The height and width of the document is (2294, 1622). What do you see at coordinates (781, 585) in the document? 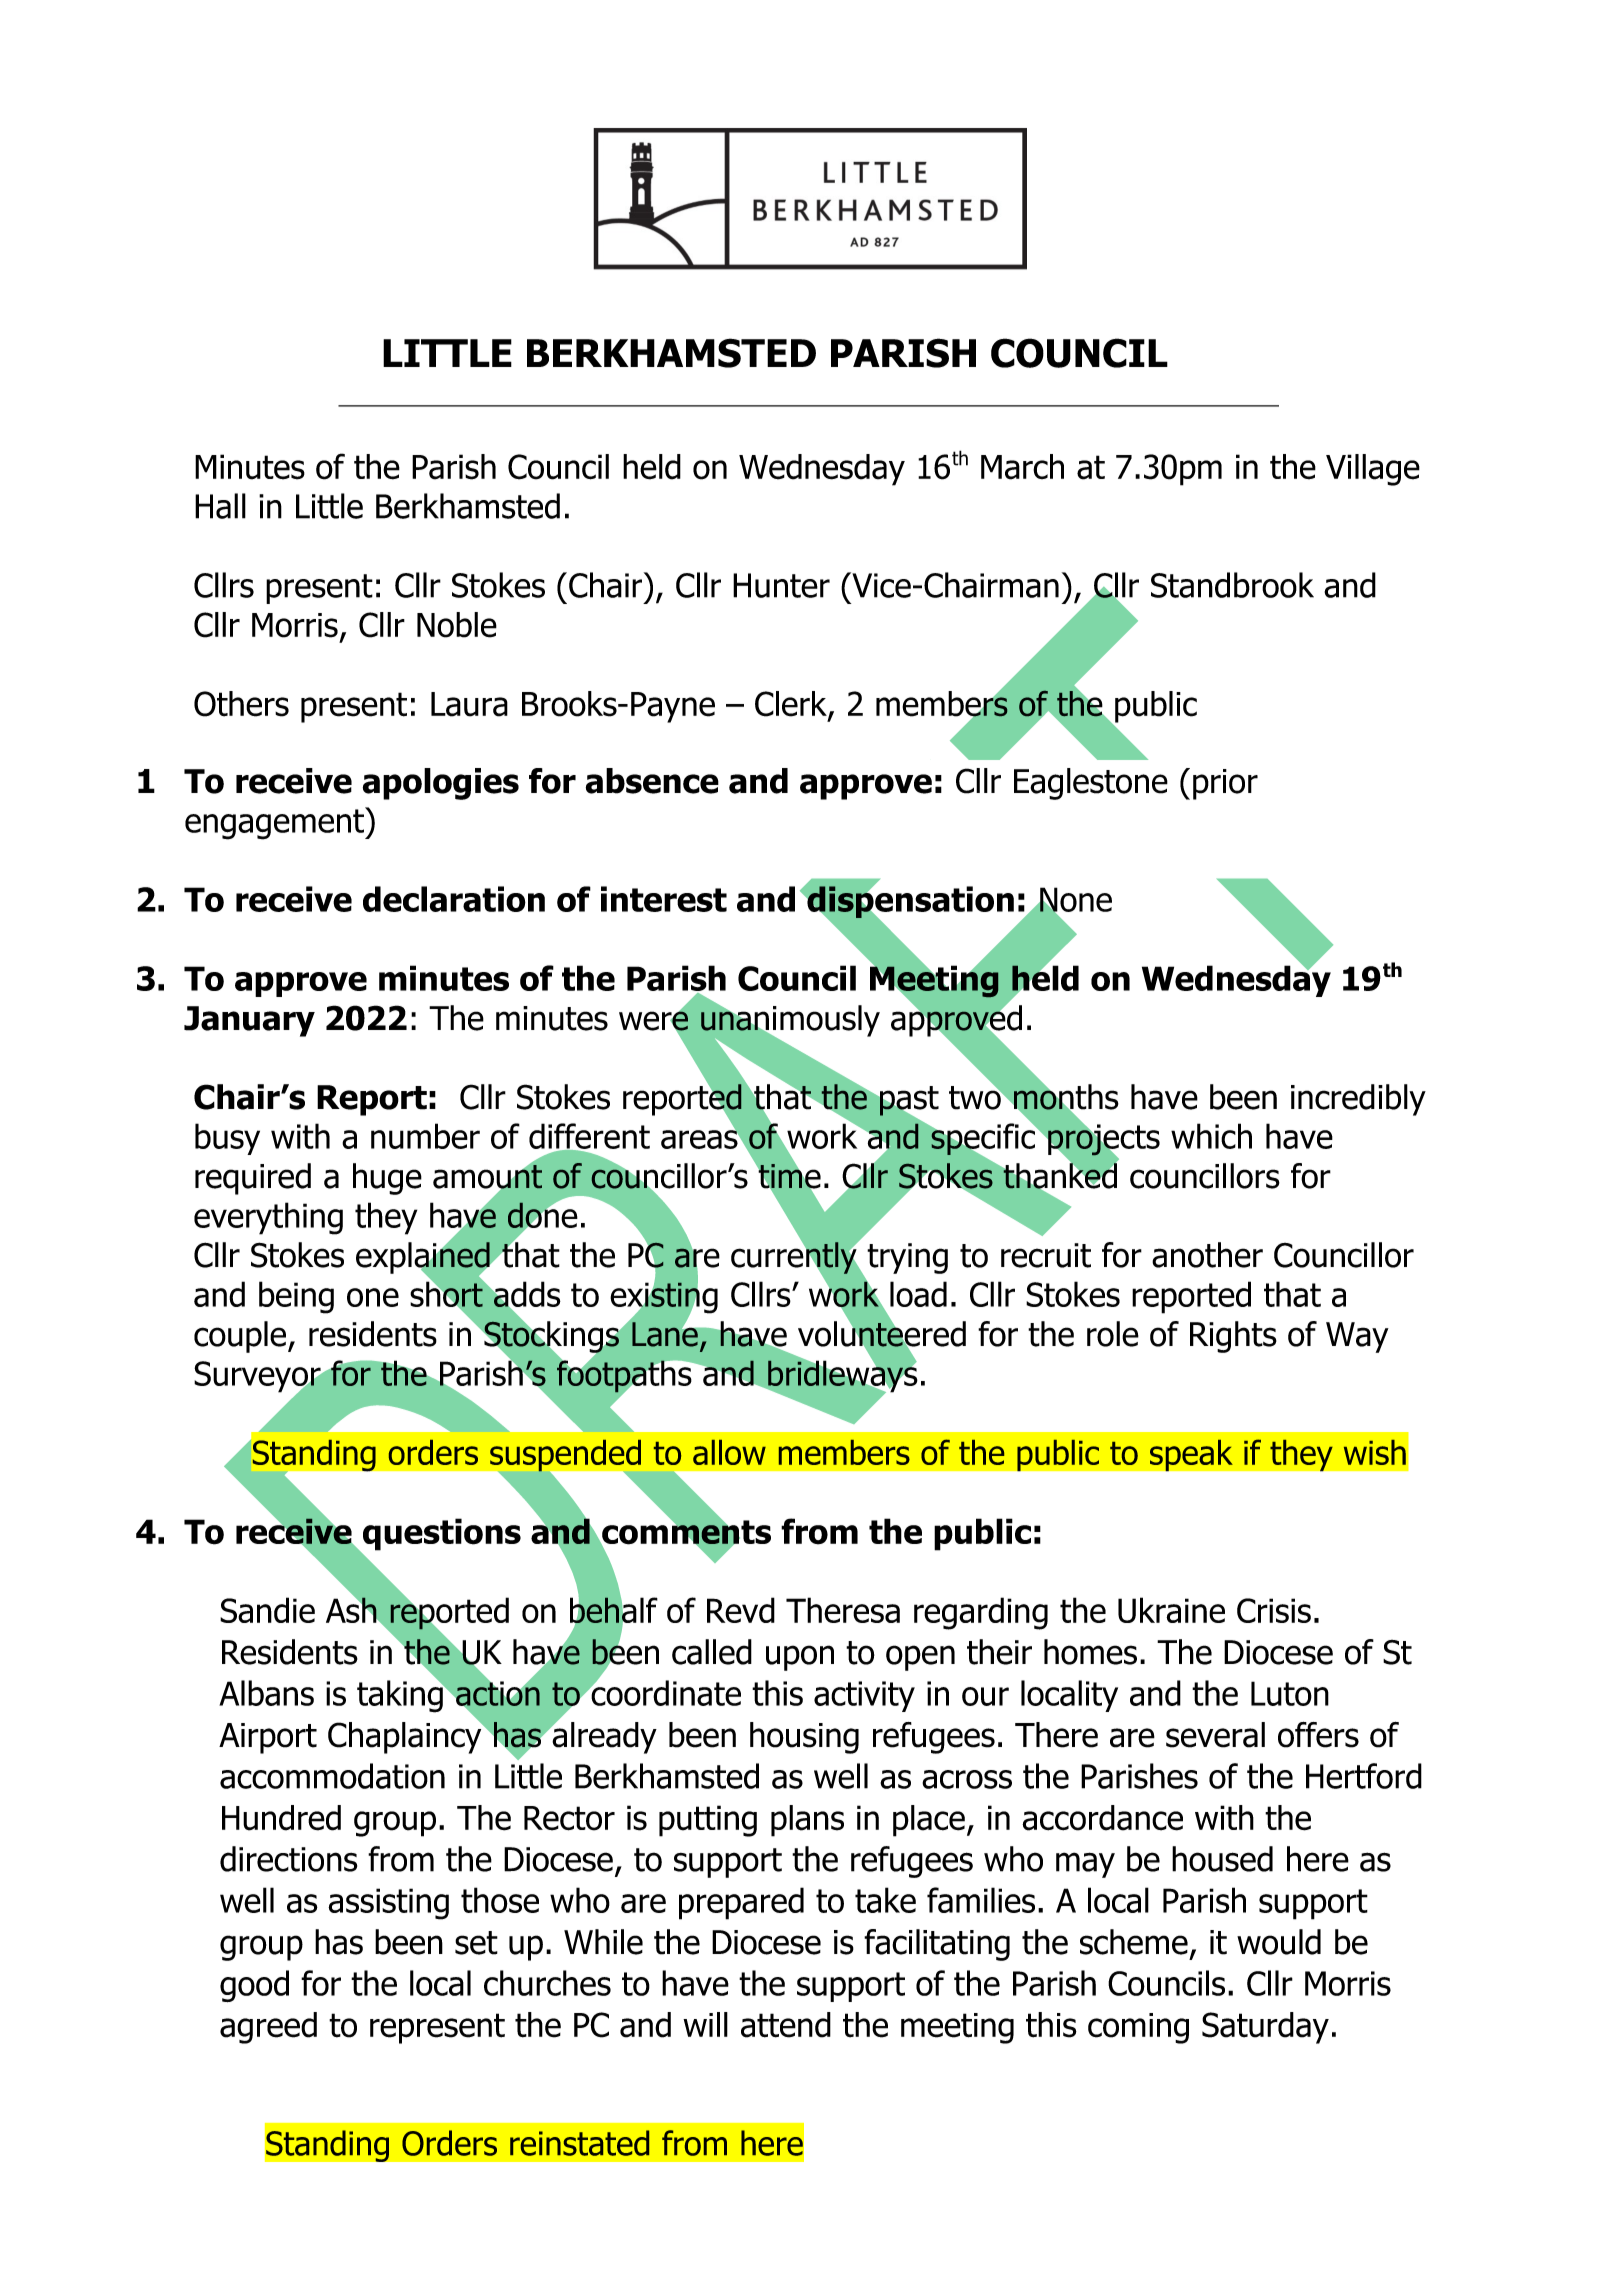
I see `Hunter` at bounding box center [781, 585].
